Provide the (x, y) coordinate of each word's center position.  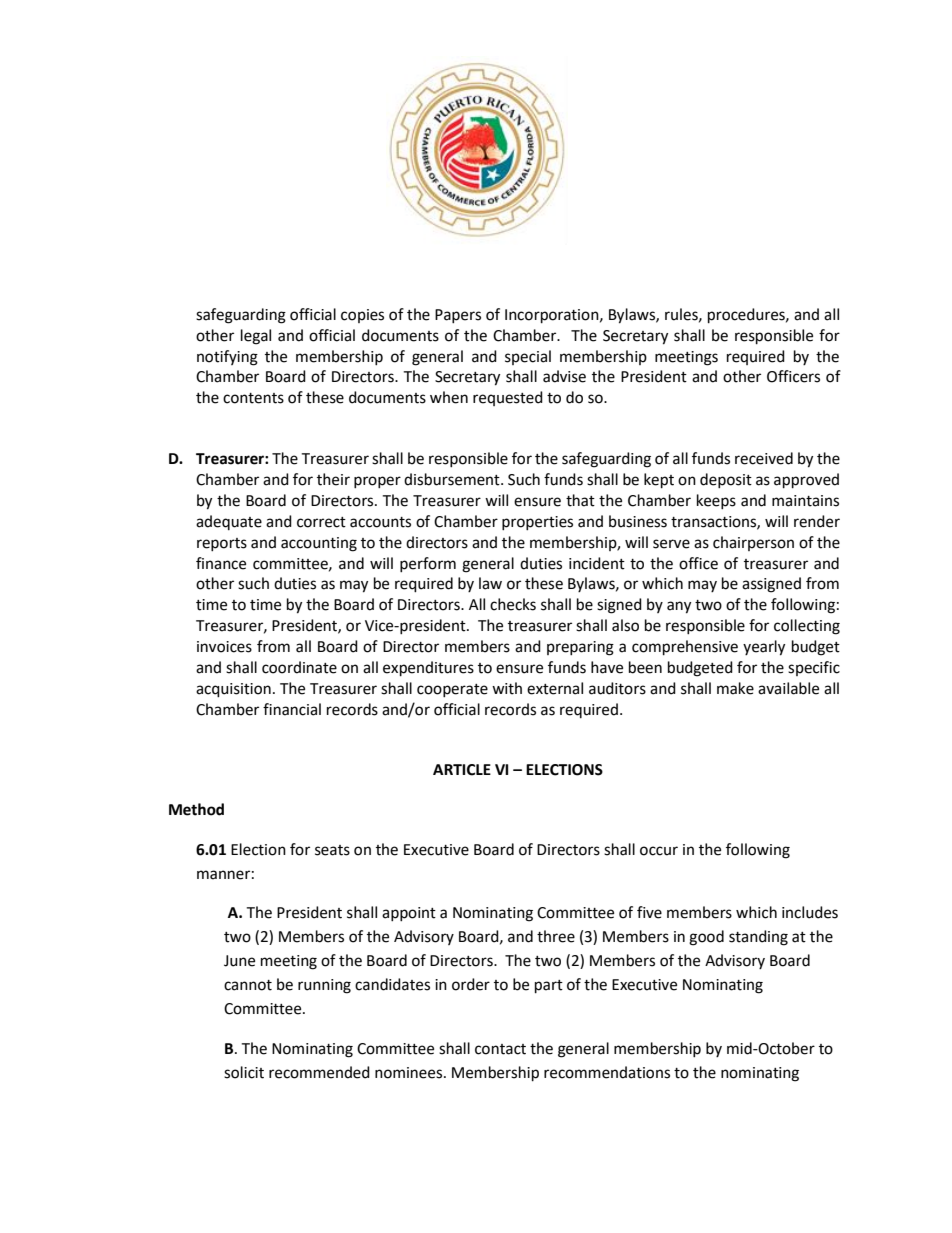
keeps (716, 501)
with (507, 688)
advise (564, 376)
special (528, 357)
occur (659, 851)
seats (332, 850)
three (556, 936)
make (735, 688)
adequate (229, 522)
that (580, 500)
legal (256, 337)
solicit (244, 1072)
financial (292, 709)
